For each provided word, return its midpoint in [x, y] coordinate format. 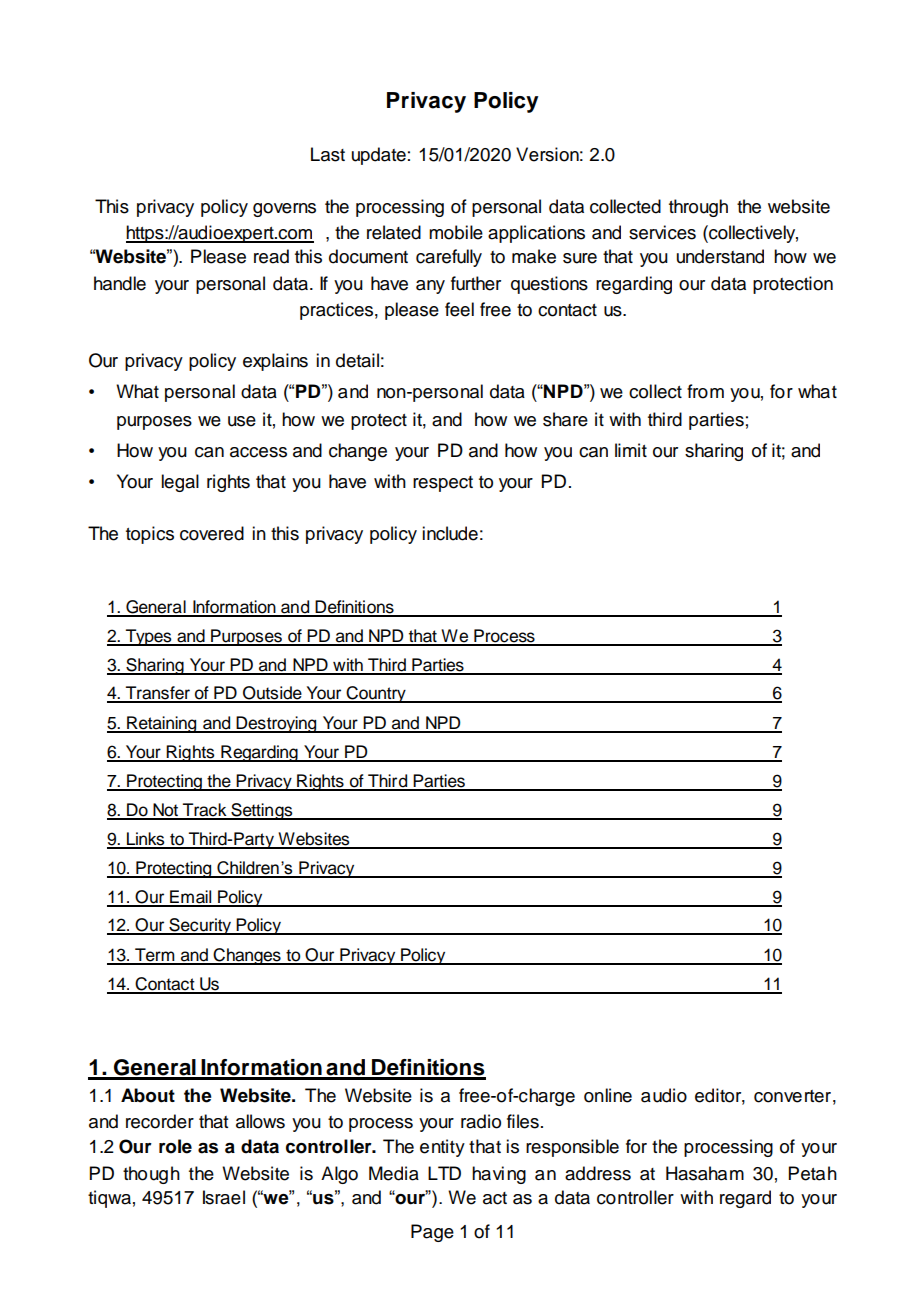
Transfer [158, 694]
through [698, 208]
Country [376, 694]
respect [443, 484]
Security [200, 926]
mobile [456, 232]
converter [792, 1096]
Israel [224, 1197]
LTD [444, 1173]
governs [284, 210]
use [242, 421]
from [705, 391]
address [598, 1173]
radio [481, 1121]
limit [631, 450]
